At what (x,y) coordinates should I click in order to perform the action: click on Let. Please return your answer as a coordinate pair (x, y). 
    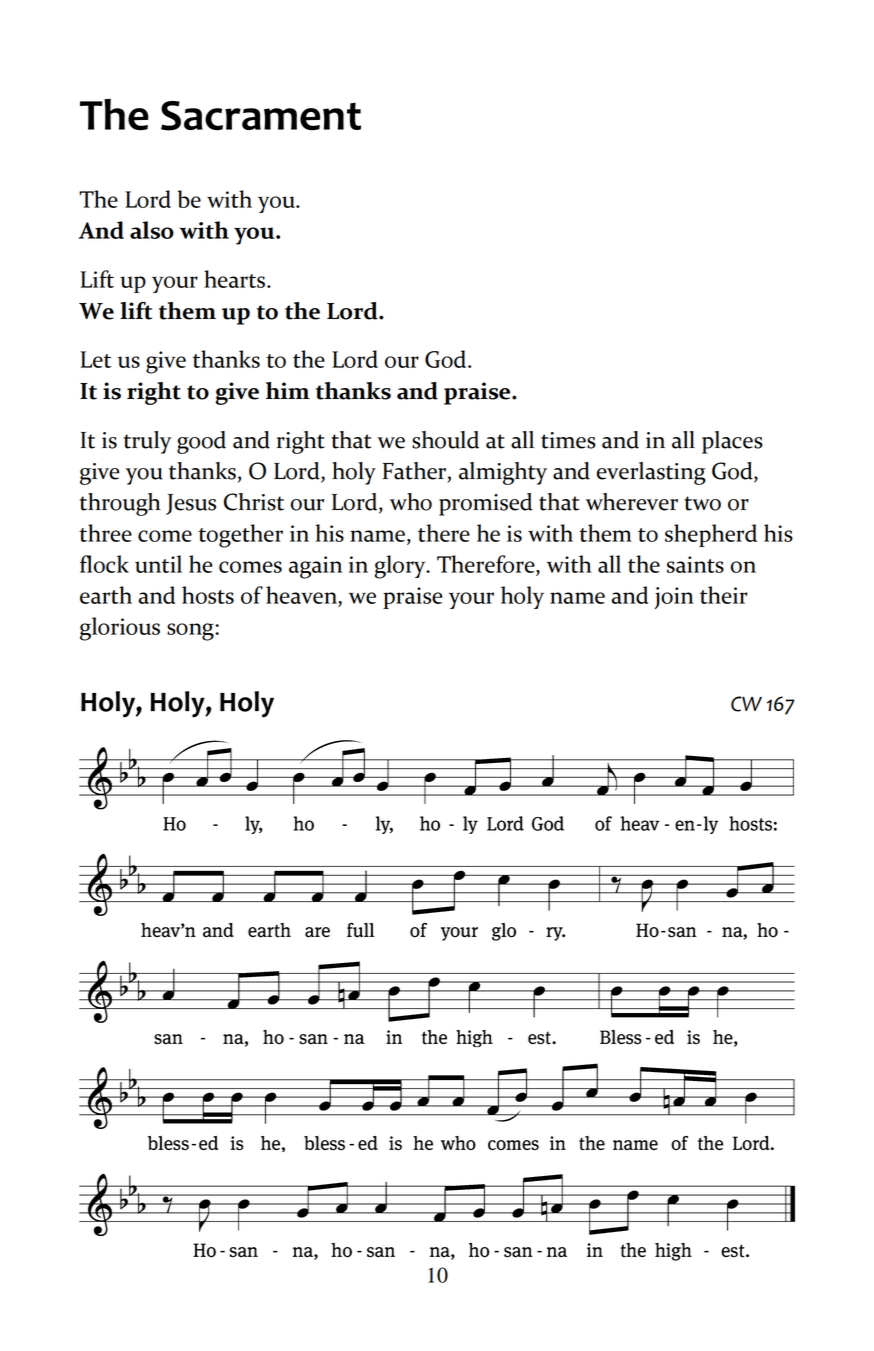
    Looking at the image, I should click on (95, 359).
